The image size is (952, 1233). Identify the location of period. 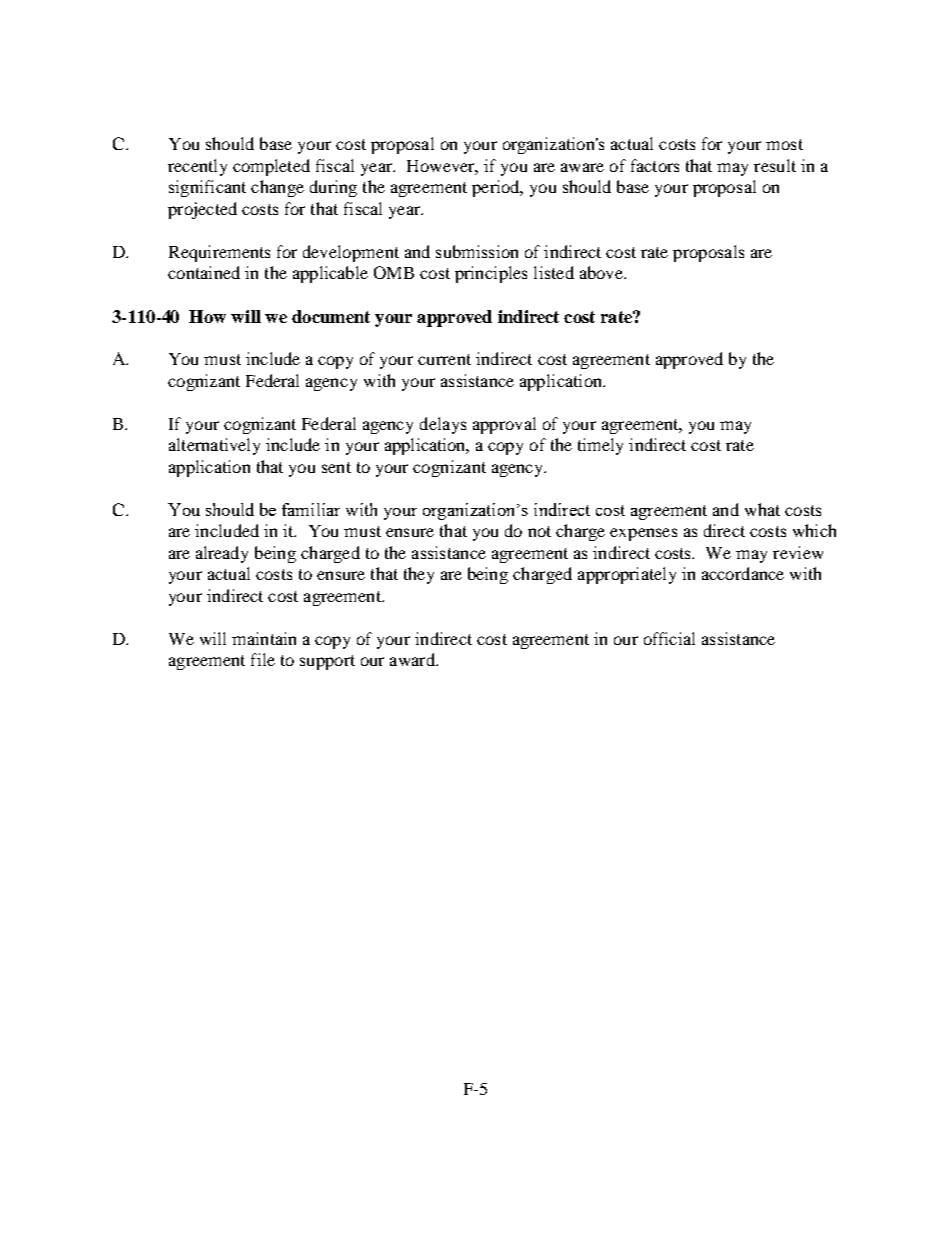
(497, 188).
